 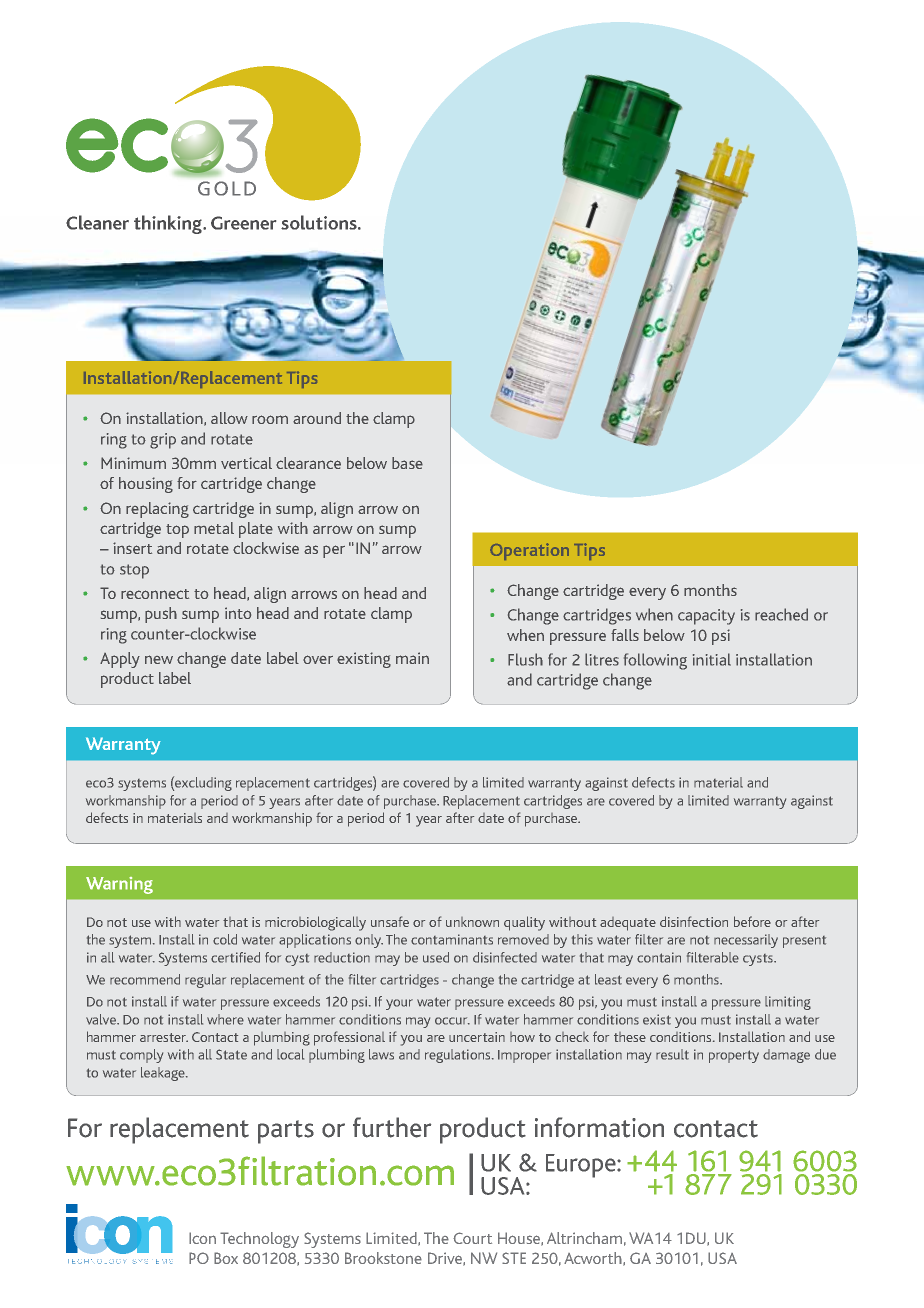 What do you see at coordinates (205, 981) in the screenshot?
I see `regular` at bounding box center [205, 981].
